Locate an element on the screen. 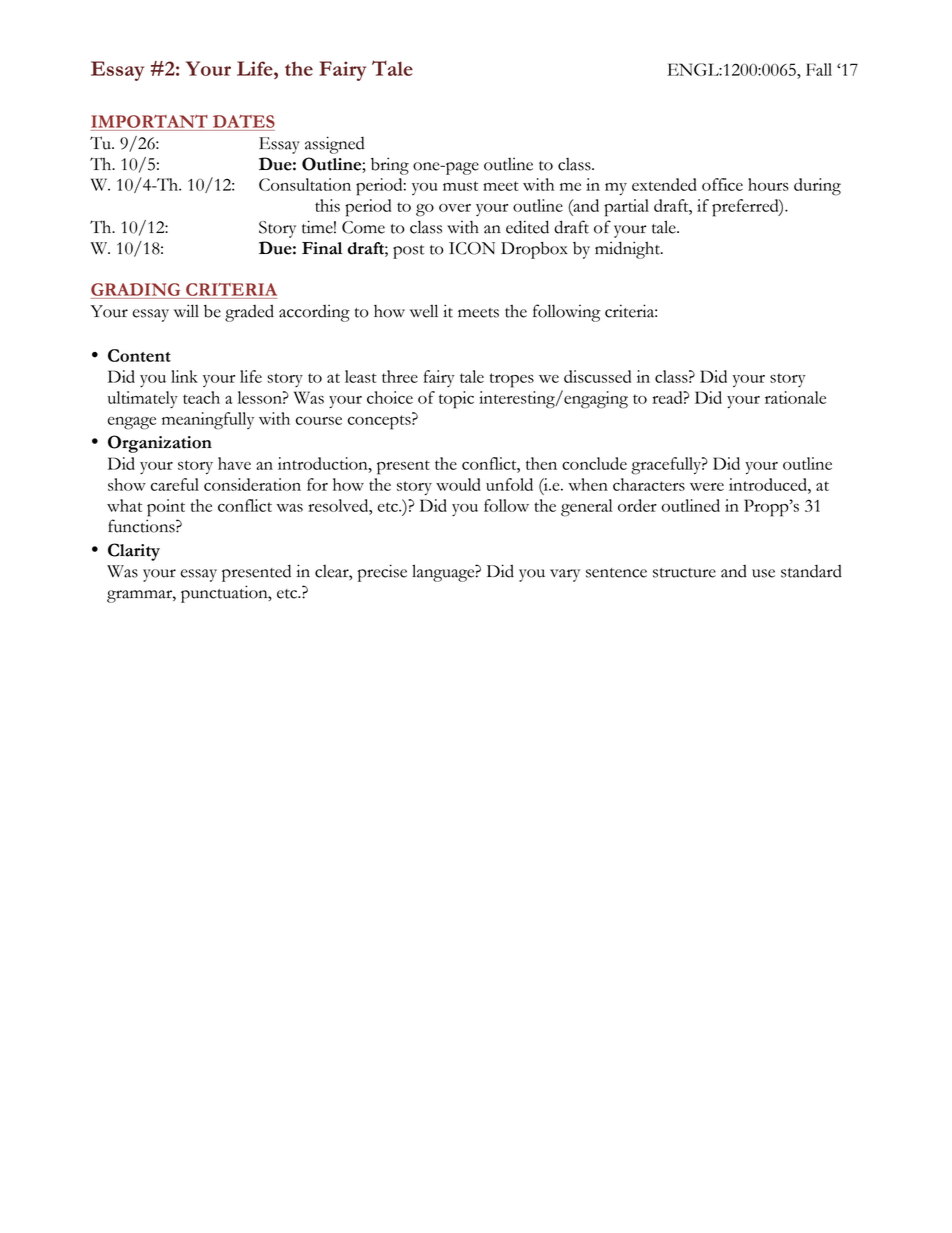  rationale is located at coordinates (795, 397).
